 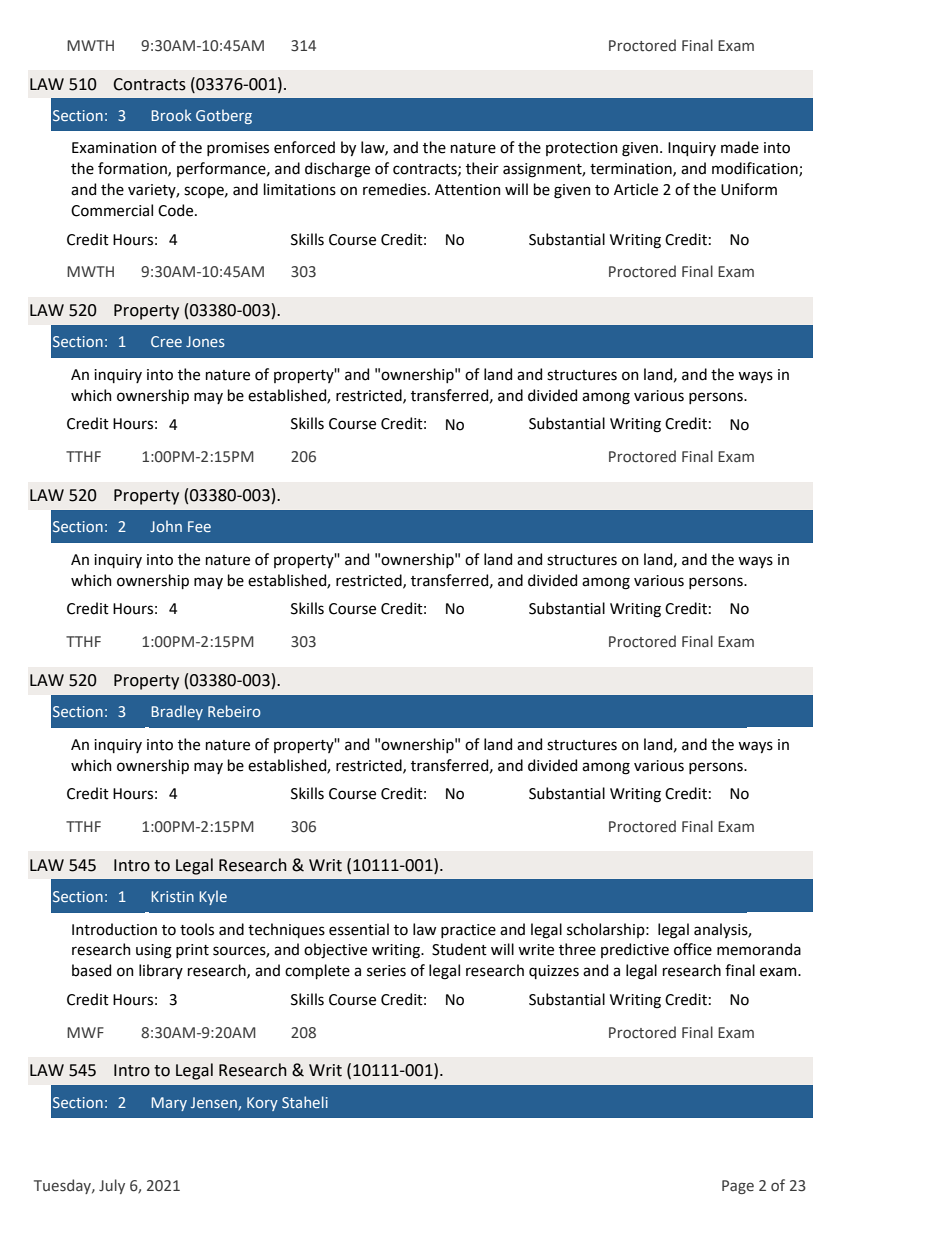 I want to click on Brook, so click(x=171, y=115).
